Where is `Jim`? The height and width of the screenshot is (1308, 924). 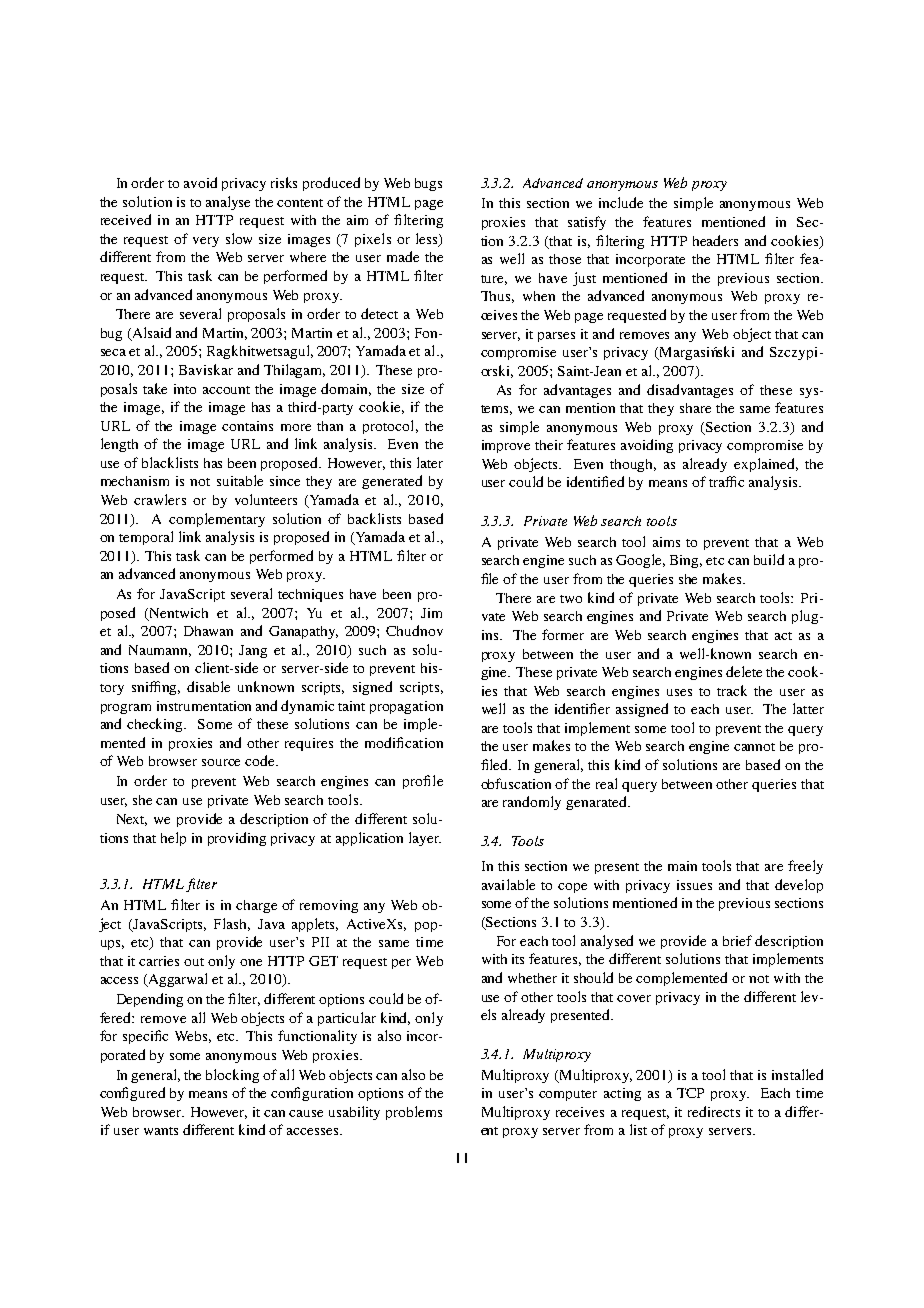
Jim is located at coordinates (431, 613).
